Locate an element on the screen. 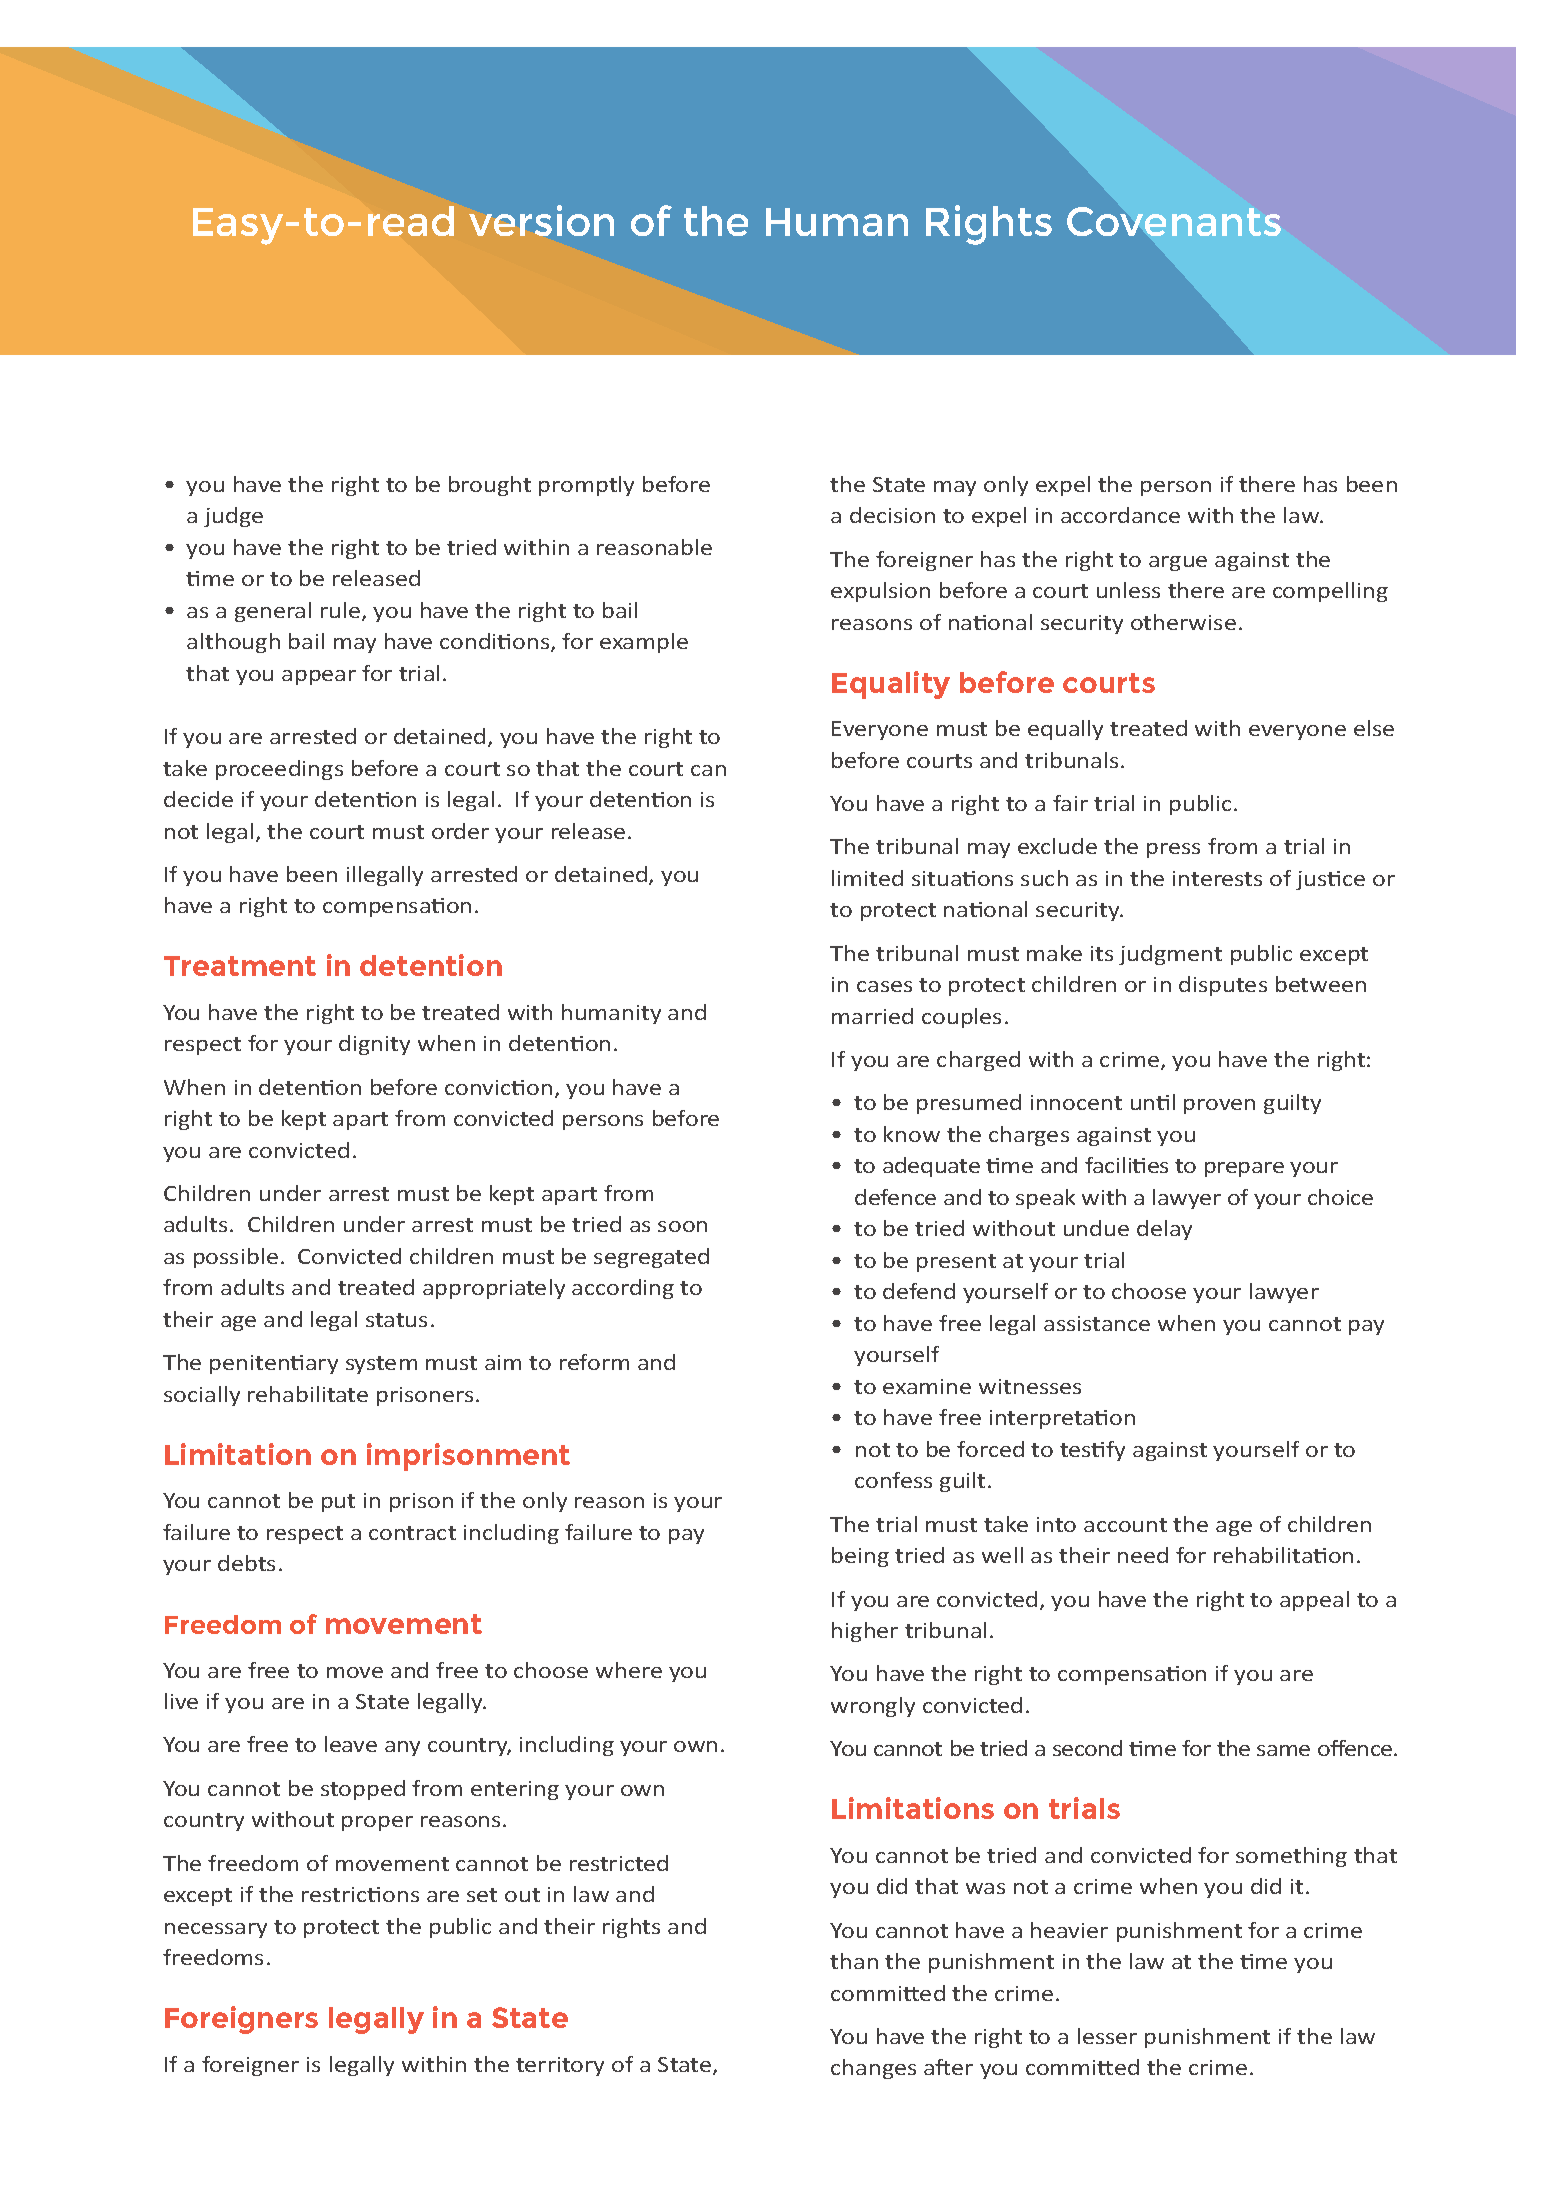  Covenants is located at coordinates (1174, 221).
